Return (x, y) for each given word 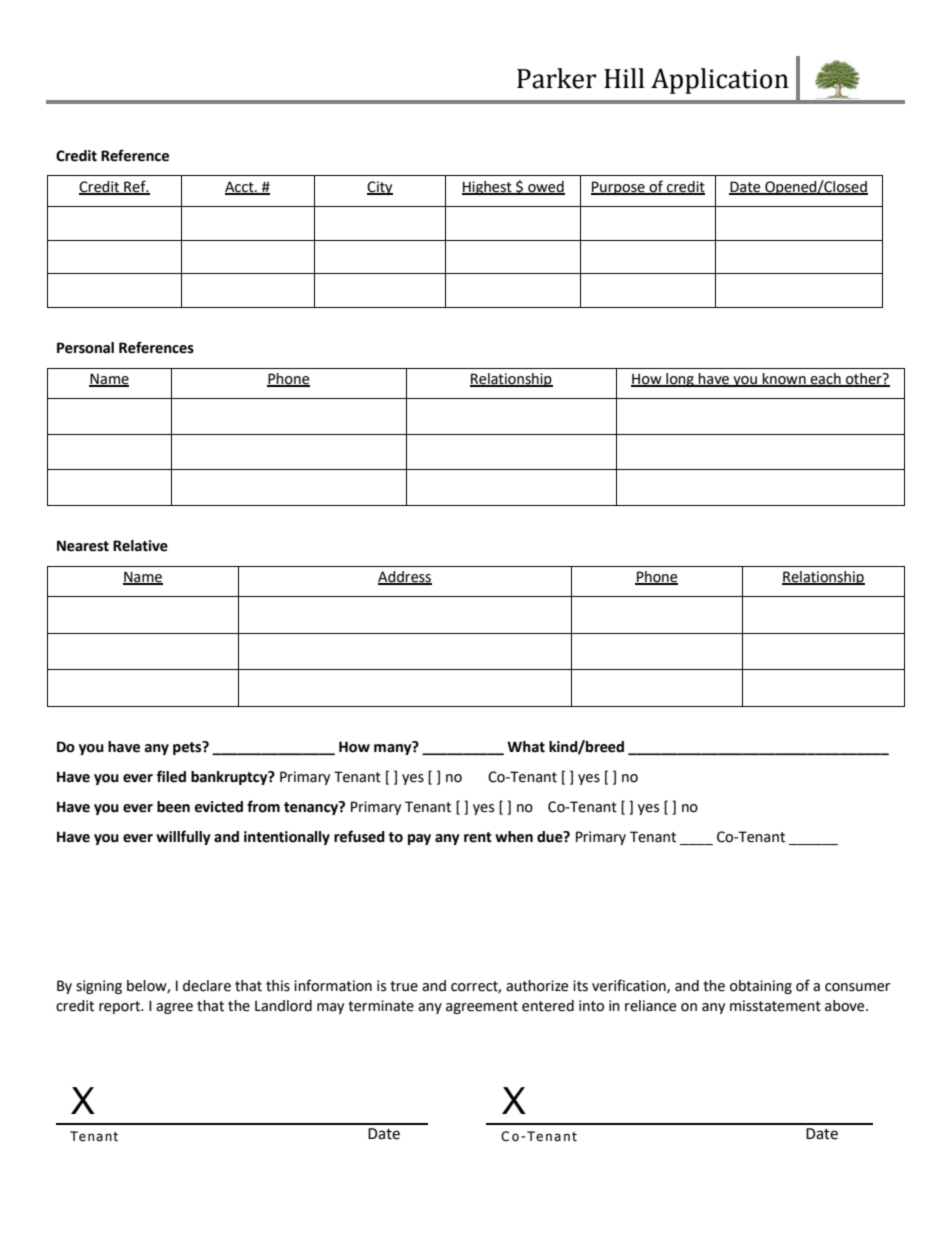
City (380, 188)
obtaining (761, 987)
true (404, 986)
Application (720, 81)
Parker (557, 78)
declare (207, 986)
